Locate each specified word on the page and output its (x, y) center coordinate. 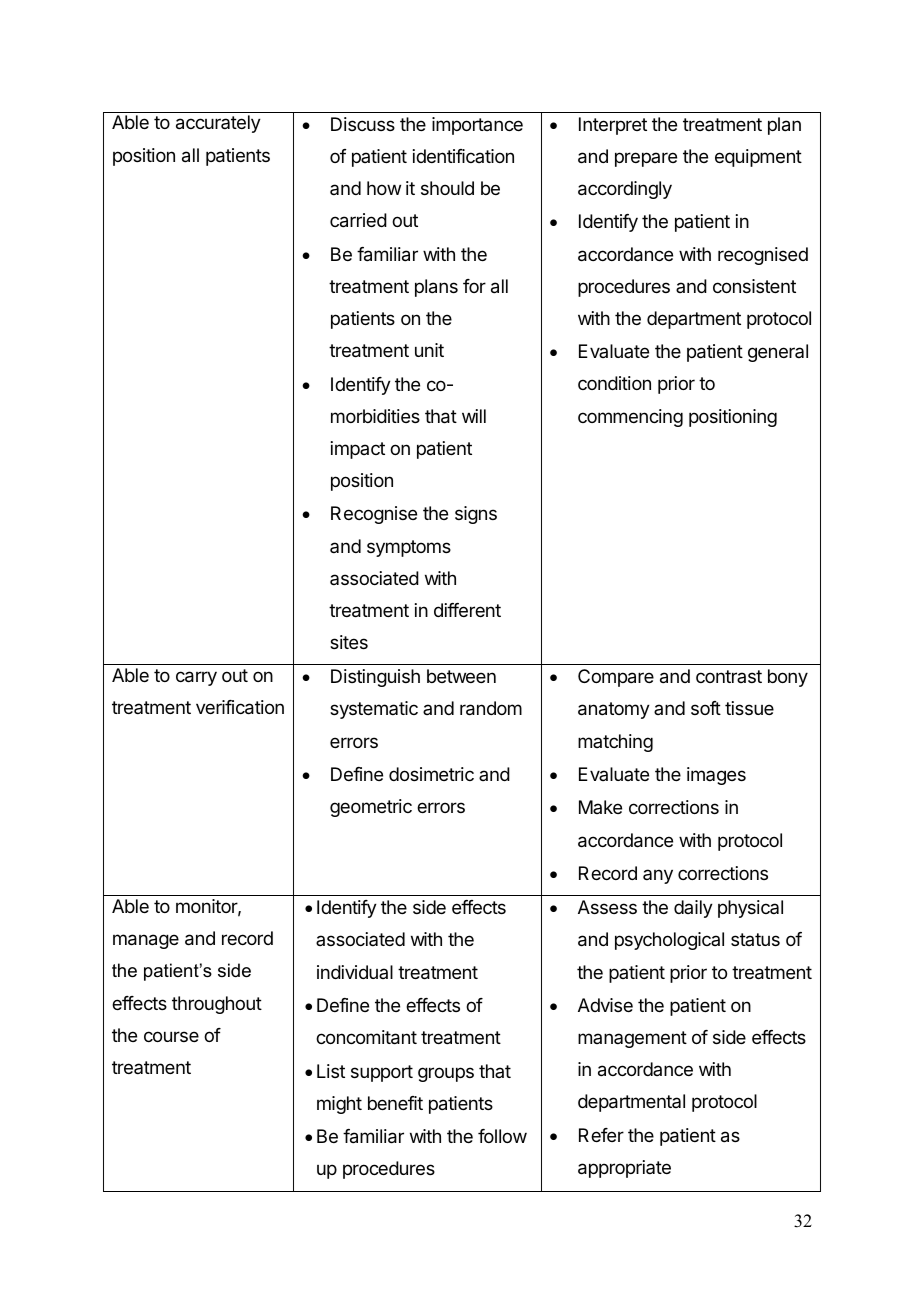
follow (502, 1136)
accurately (218, 124)
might (339, 1105)
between (461, 676)
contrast (729, 676)
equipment (758, 158)
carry (196, 678)
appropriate (624, 1169)
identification (463, 156)
